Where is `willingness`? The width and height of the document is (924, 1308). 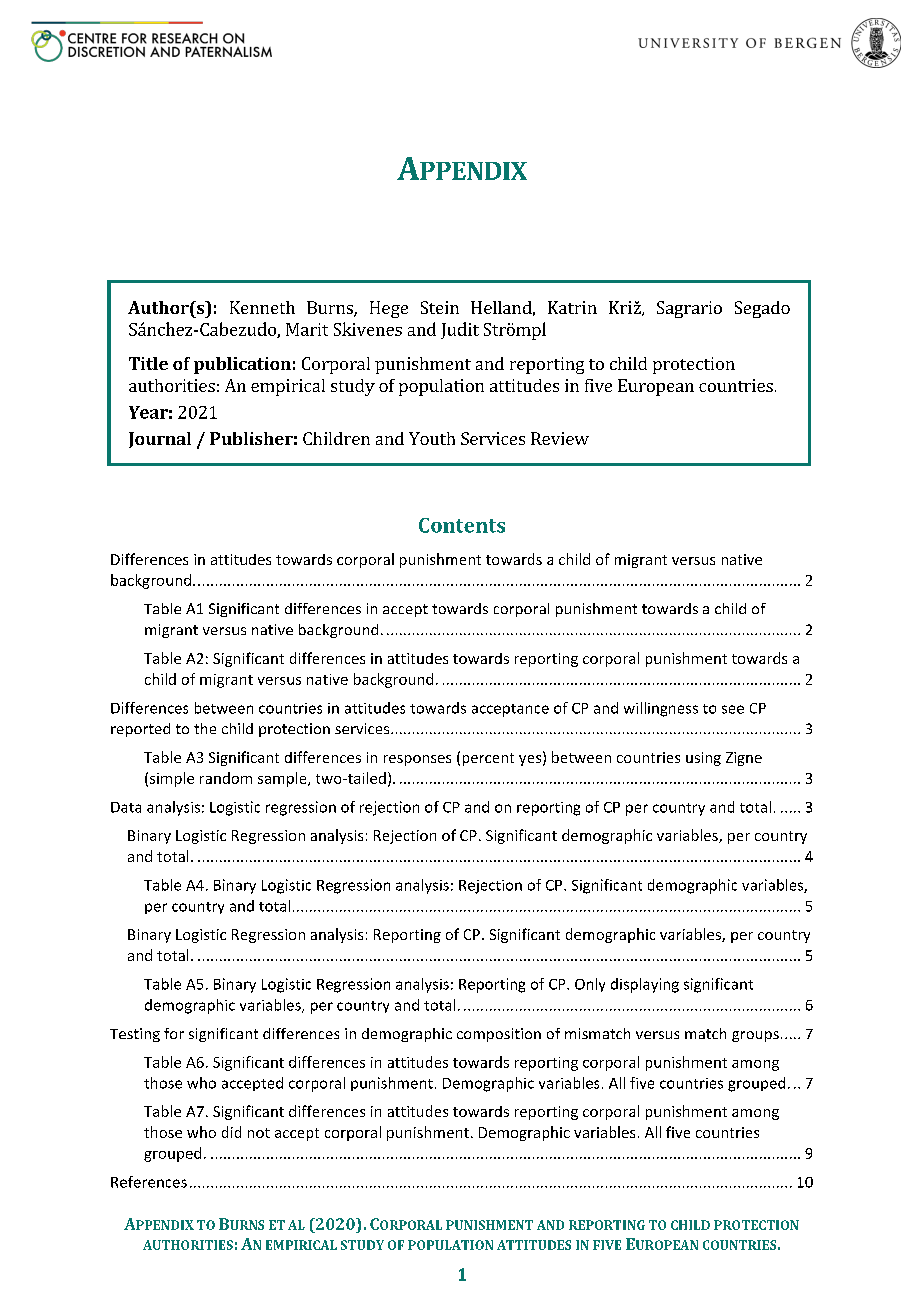
willingness is located at coordinates (661, 709).
